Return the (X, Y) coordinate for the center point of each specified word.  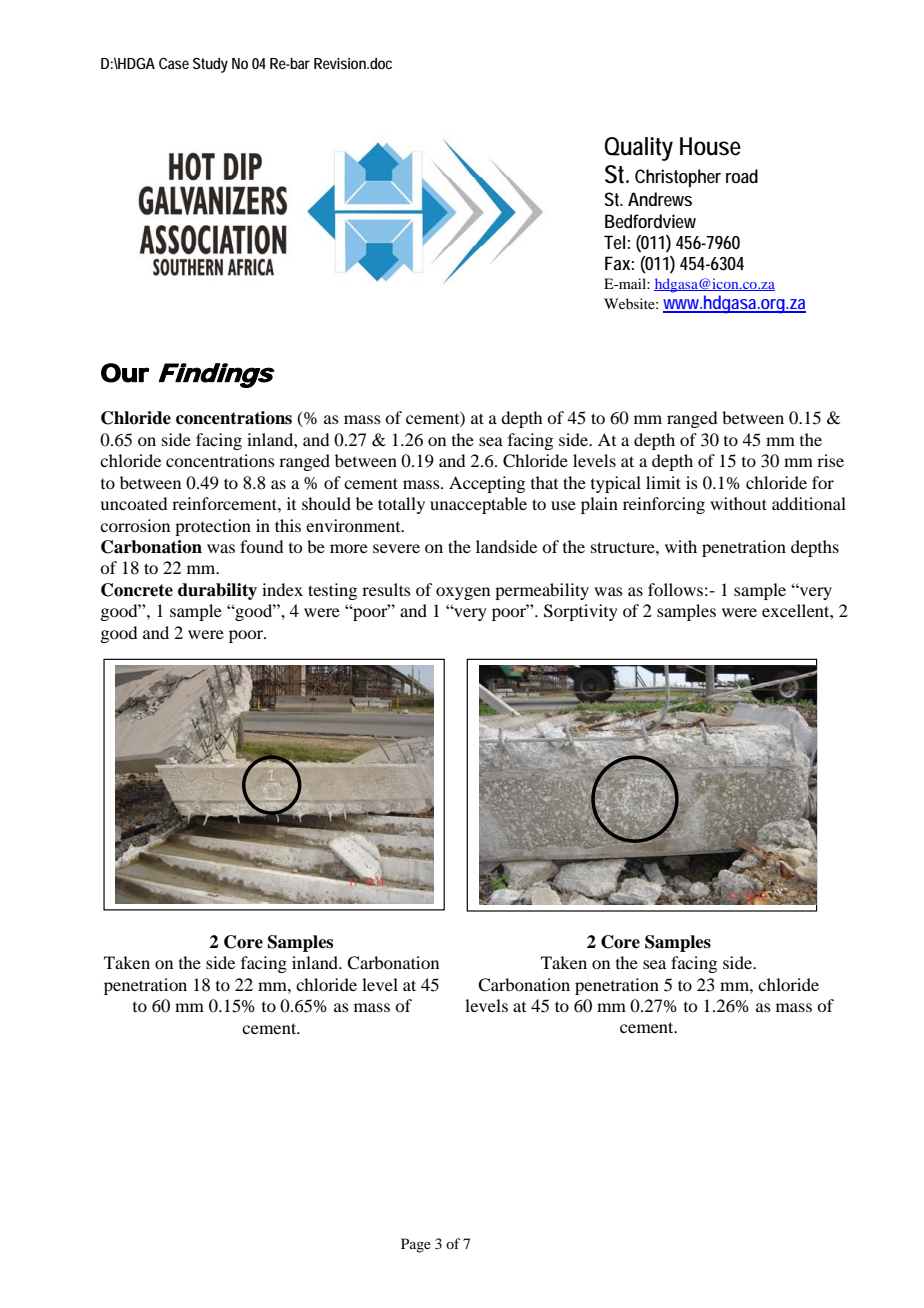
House (710, 146)
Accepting (487, 484)
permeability (542, 591)
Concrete (137, 590)
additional (809, 503)
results (386, 589)
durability (217, 591)
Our (125, 373)
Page (416, 1245)
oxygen (463, 593)
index (282, 589)
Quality (639, 149)
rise (830, 460)
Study (210, 65)
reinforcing (664, 505)
